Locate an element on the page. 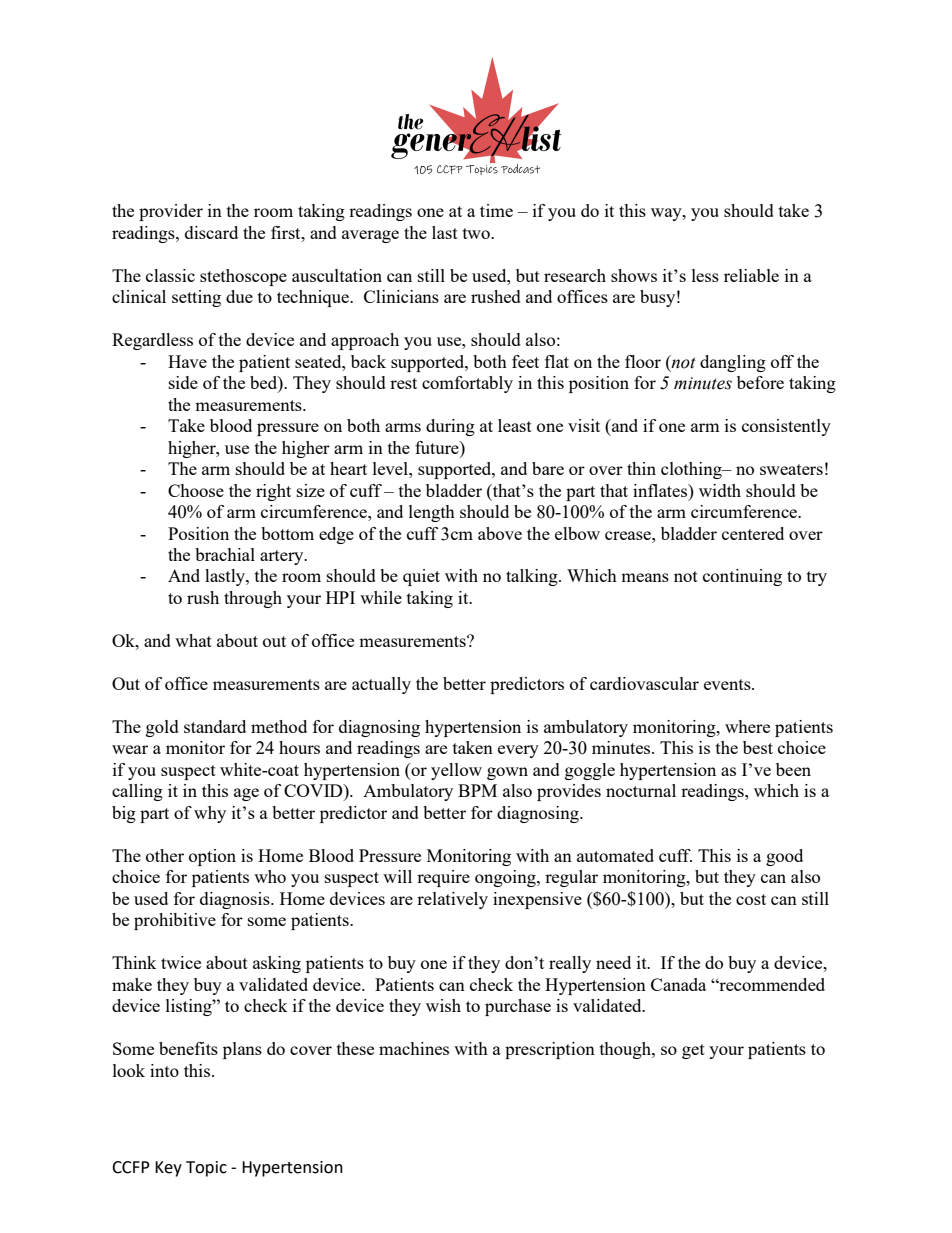 This document has height=1233, width=952. through is located at coordinates (253, 599).
